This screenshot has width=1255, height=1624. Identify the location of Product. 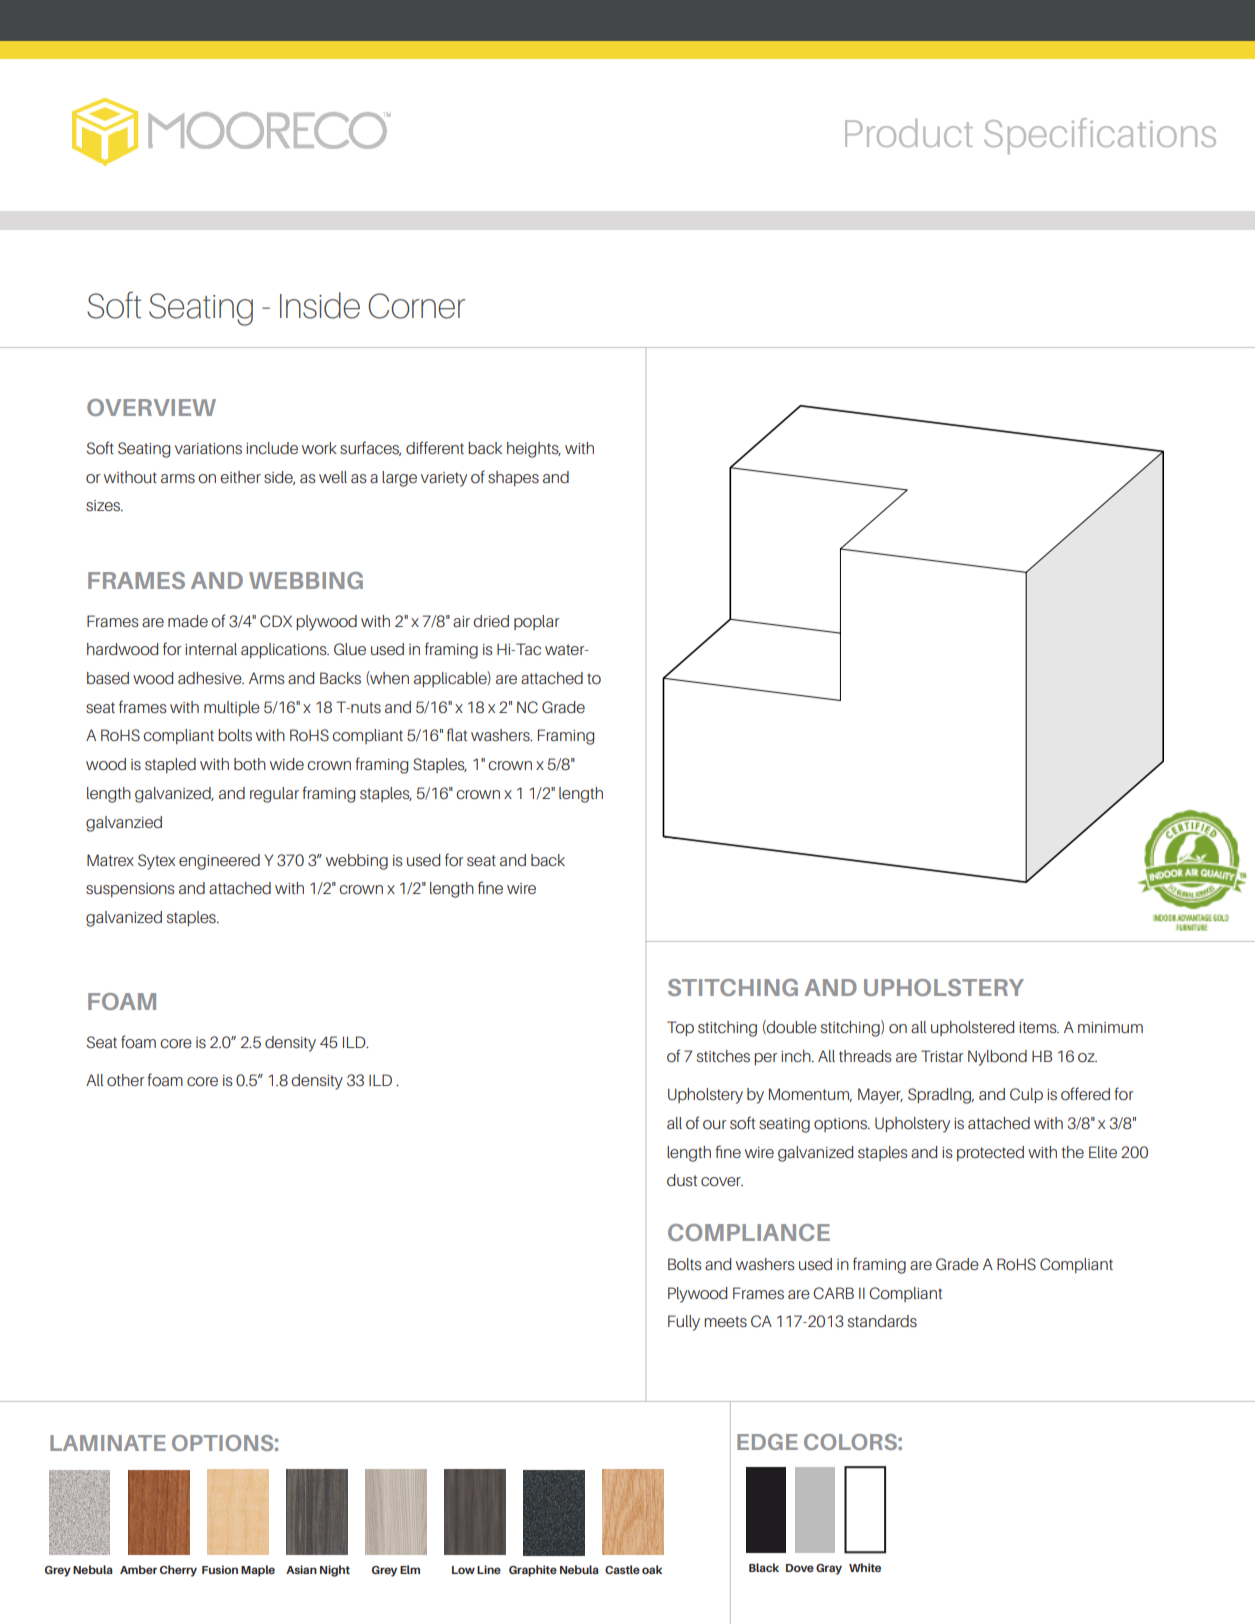
(909, 133).
